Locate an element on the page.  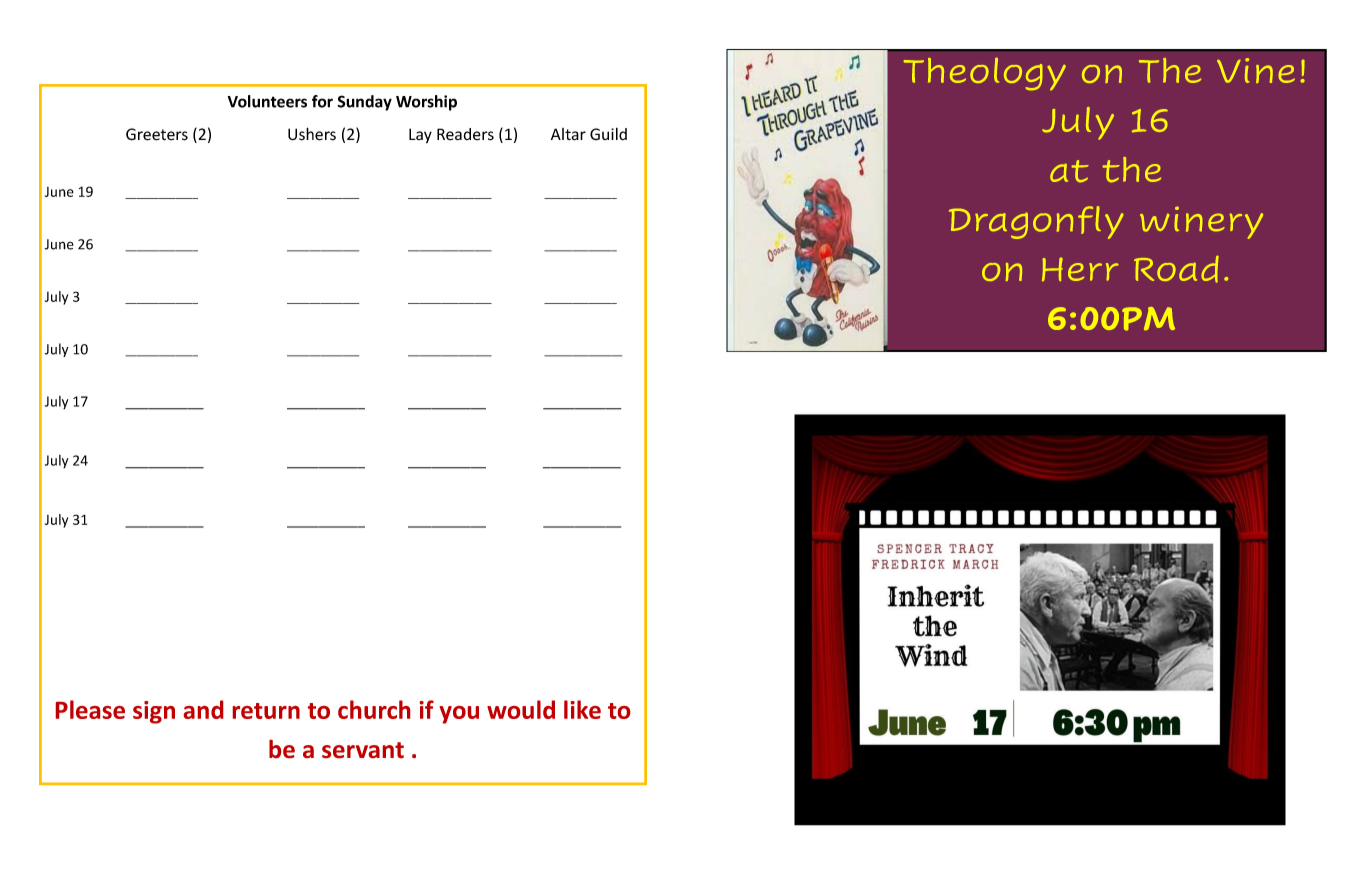
Theology is located at coordinates (985, 74).
